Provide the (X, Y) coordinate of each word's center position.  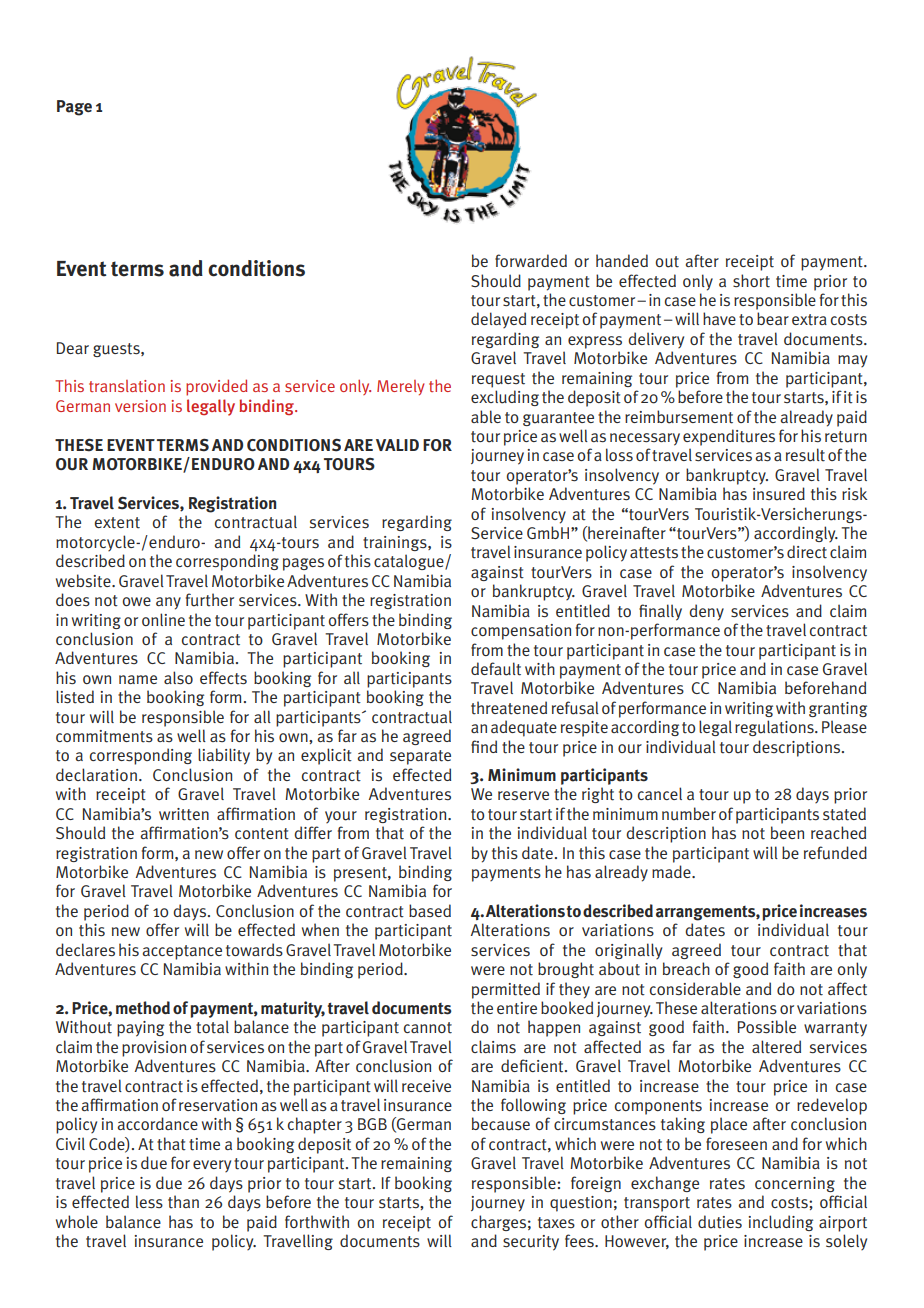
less (149, 1202)
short (751, 281)
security (531, 1243)
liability (224, 756)
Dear (73, 348)
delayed (498, 320)
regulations (775, 728)
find (484, 746)
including (781, 1223)
